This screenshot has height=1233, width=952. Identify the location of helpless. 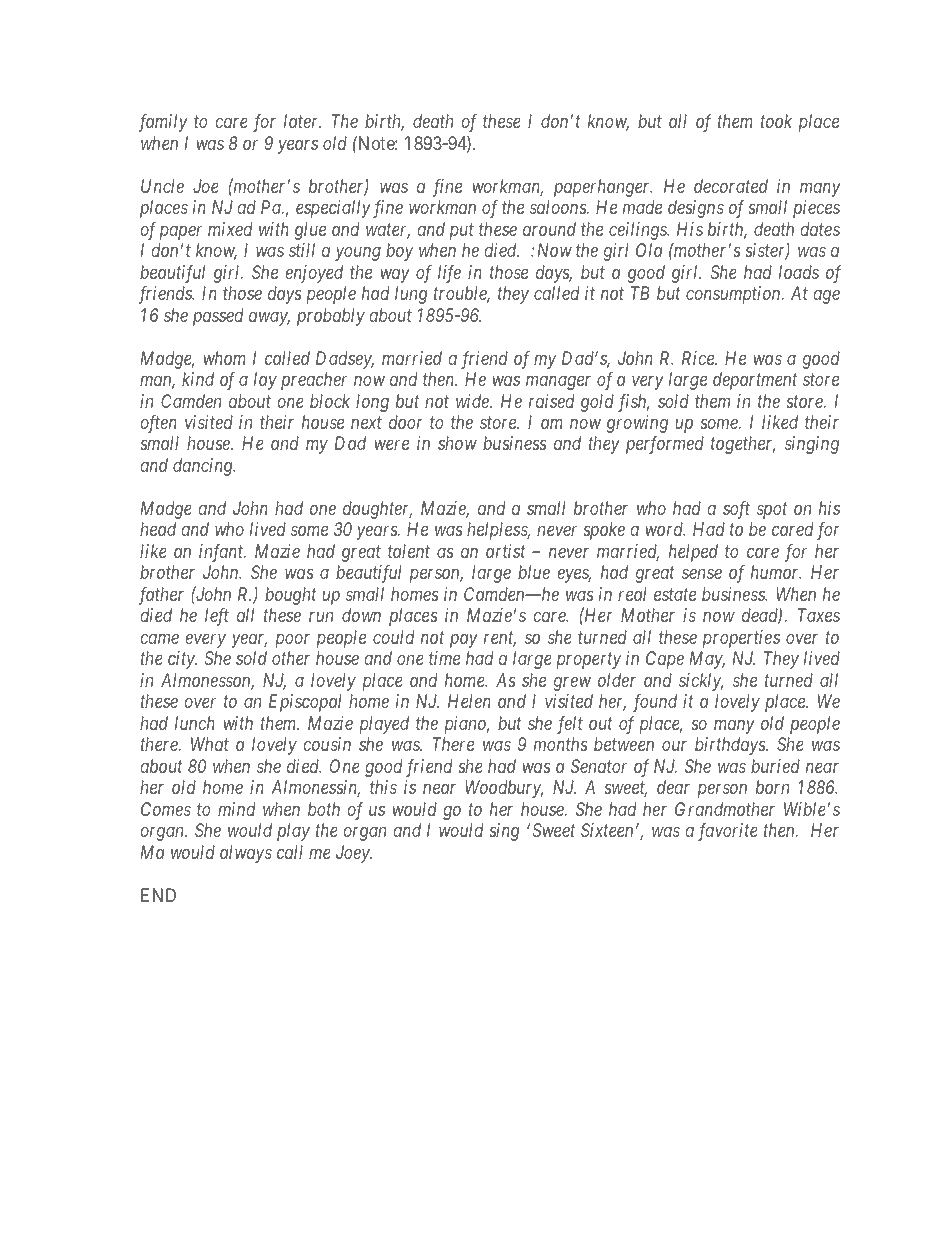
(498, 531).
